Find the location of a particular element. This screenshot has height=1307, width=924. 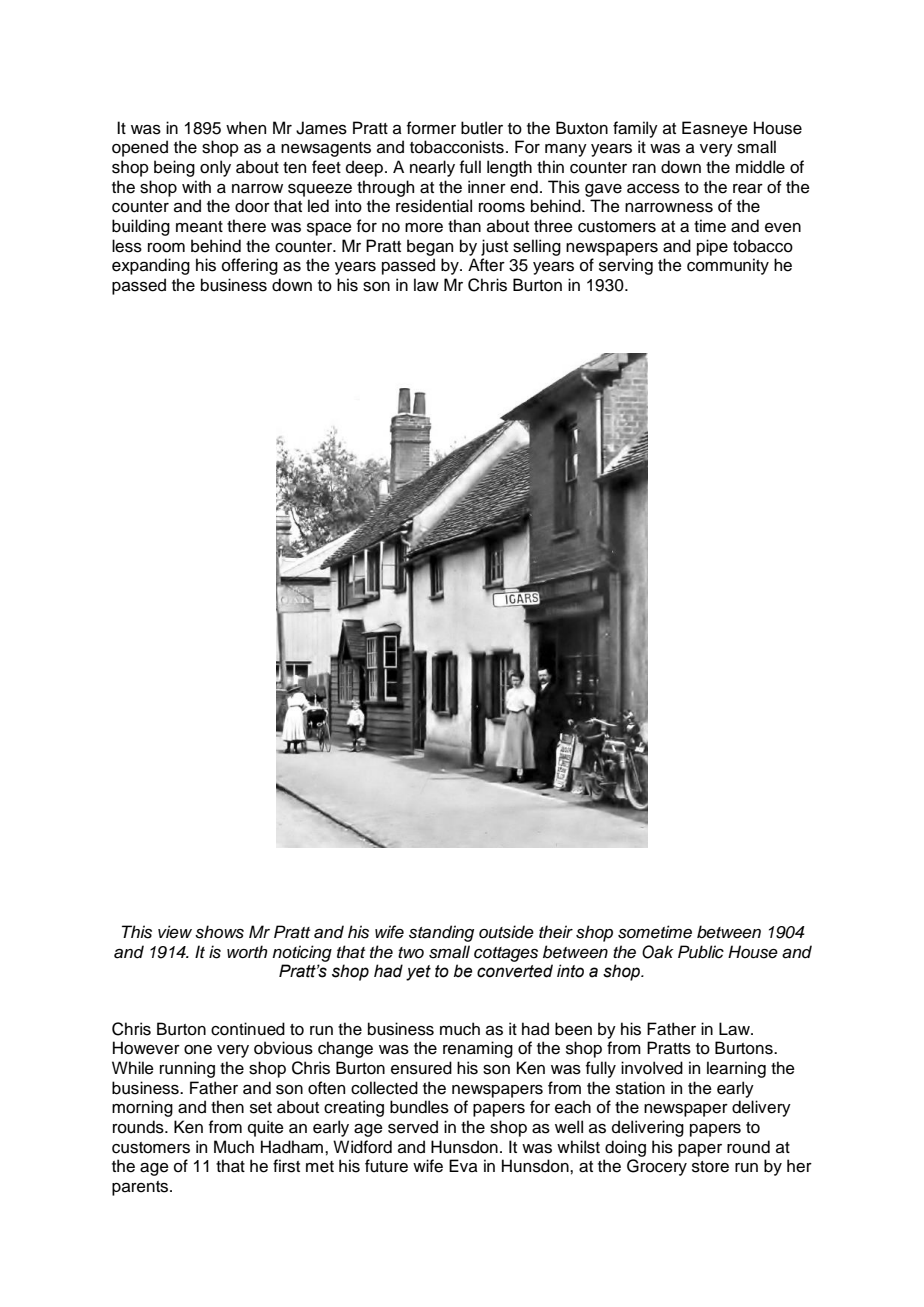

After is located at coordinates (486, 265).
